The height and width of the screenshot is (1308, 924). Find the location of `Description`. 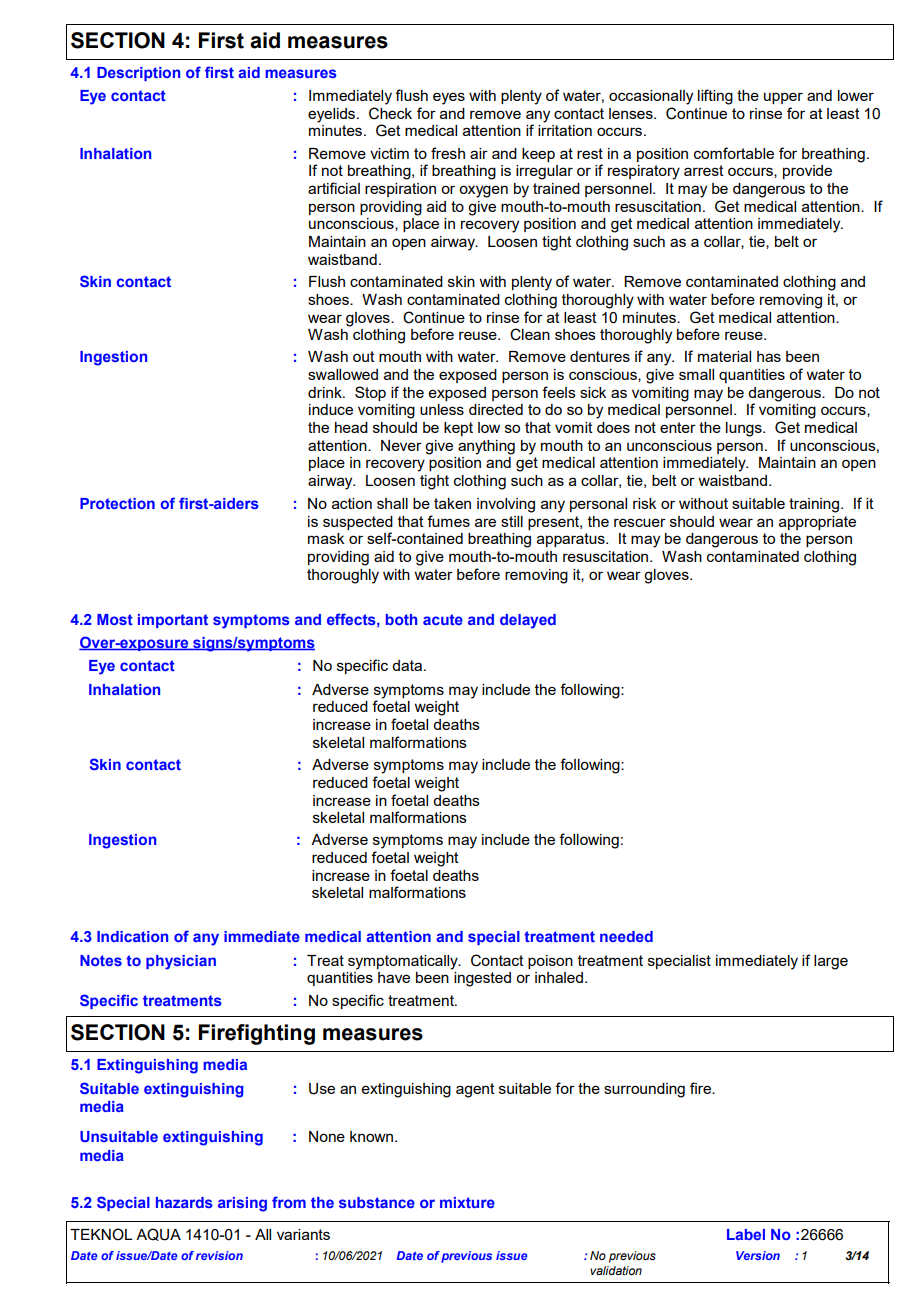

Description is located at coordinates (138, 74).
